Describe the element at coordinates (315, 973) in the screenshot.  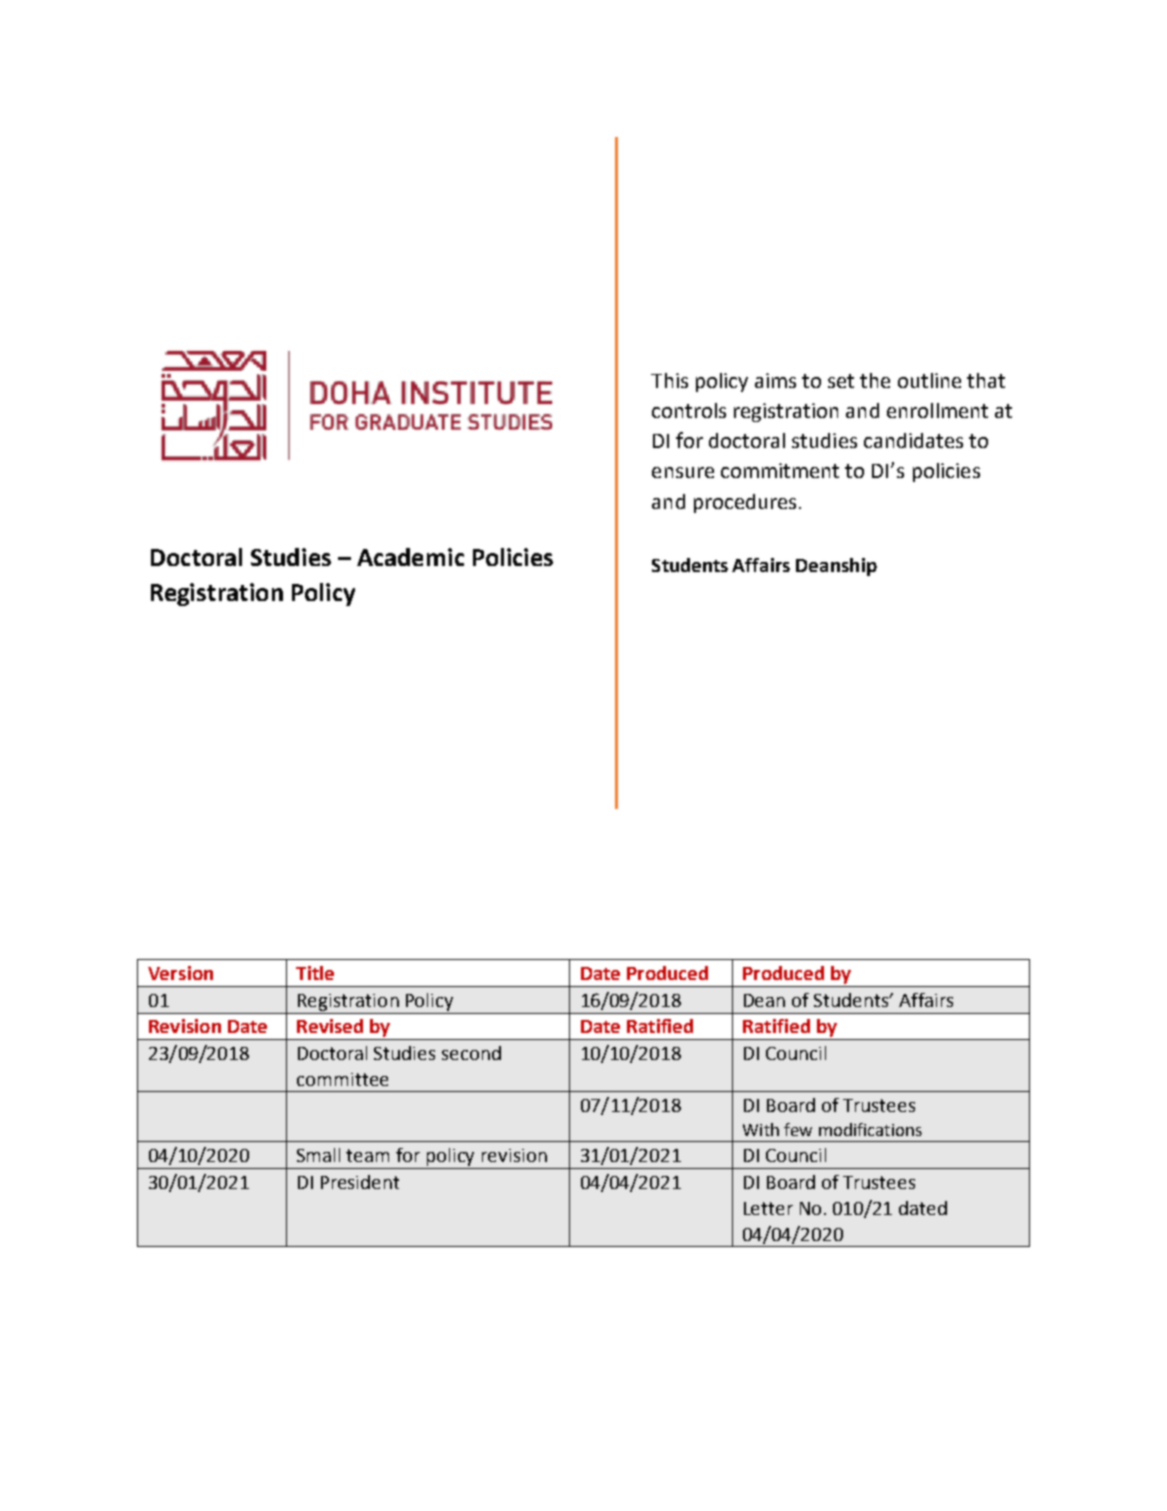
I see `Title` at that location.
